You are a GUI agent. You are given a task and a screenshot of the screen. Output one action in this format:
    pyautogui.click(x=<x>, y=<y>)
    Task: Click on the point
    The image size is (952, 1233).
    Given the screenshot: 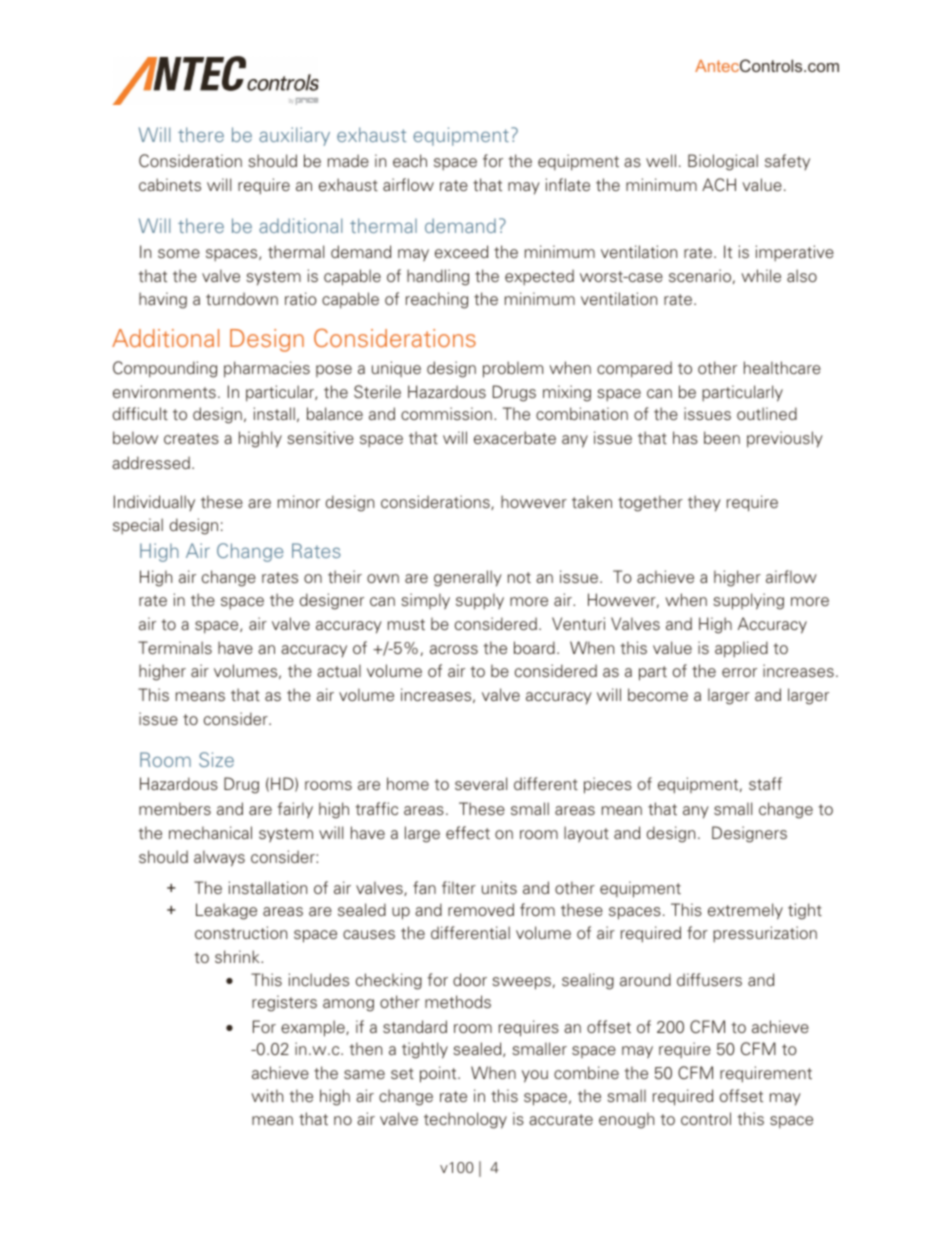 What is the action you would take?
    pyautogui.click(x=439, y=1074)
